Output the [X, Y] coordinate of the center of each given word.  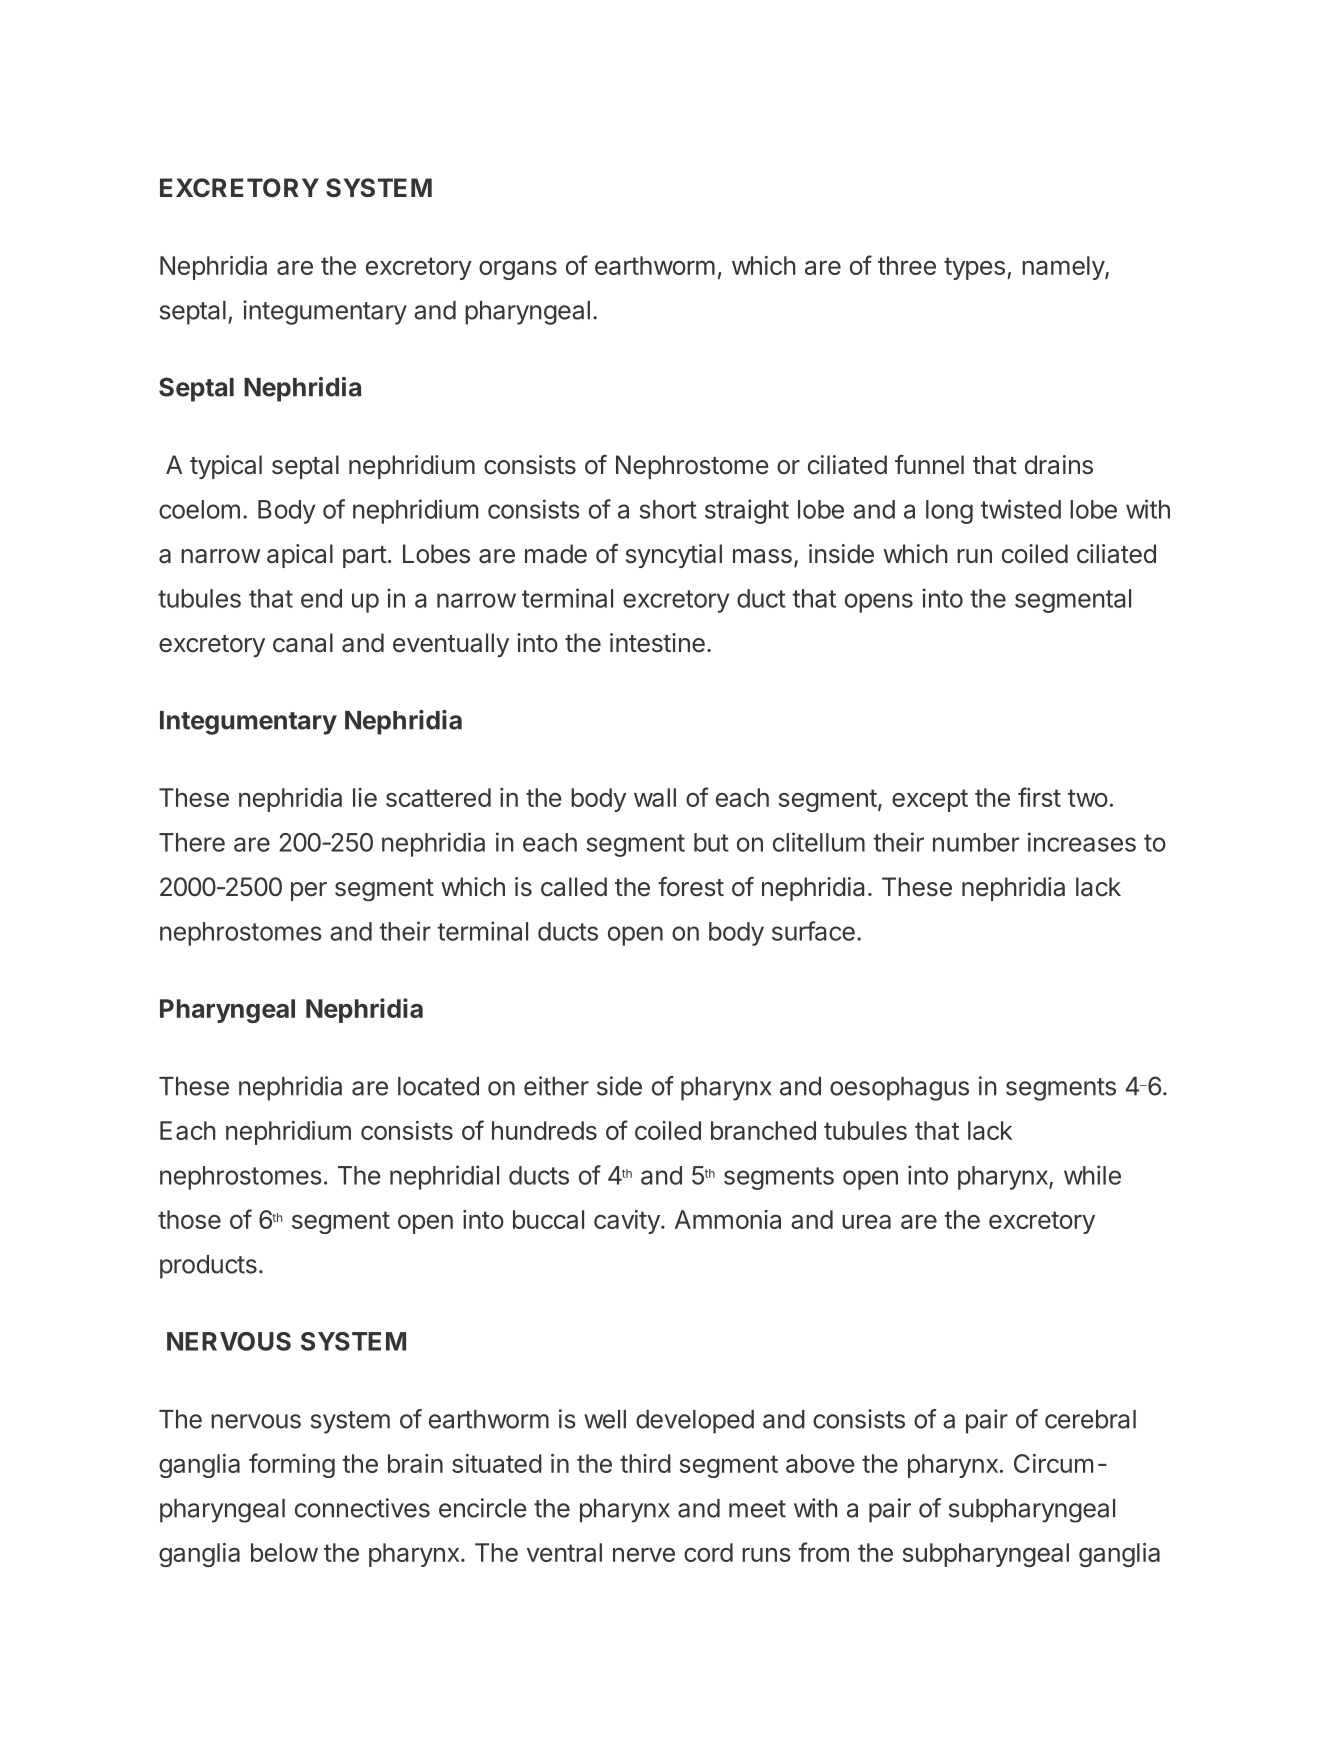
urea [866, 1222]
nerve [644, 1555]
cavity [628, 1222]
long [949, 512]
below [284, 1552]
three [907, 265]
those [189, 1219]
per [309, 891]
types [974, 268]
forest [691, 886]
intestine [657, 643]
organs [518, 270]
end [321, 598]
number [976, 842]
